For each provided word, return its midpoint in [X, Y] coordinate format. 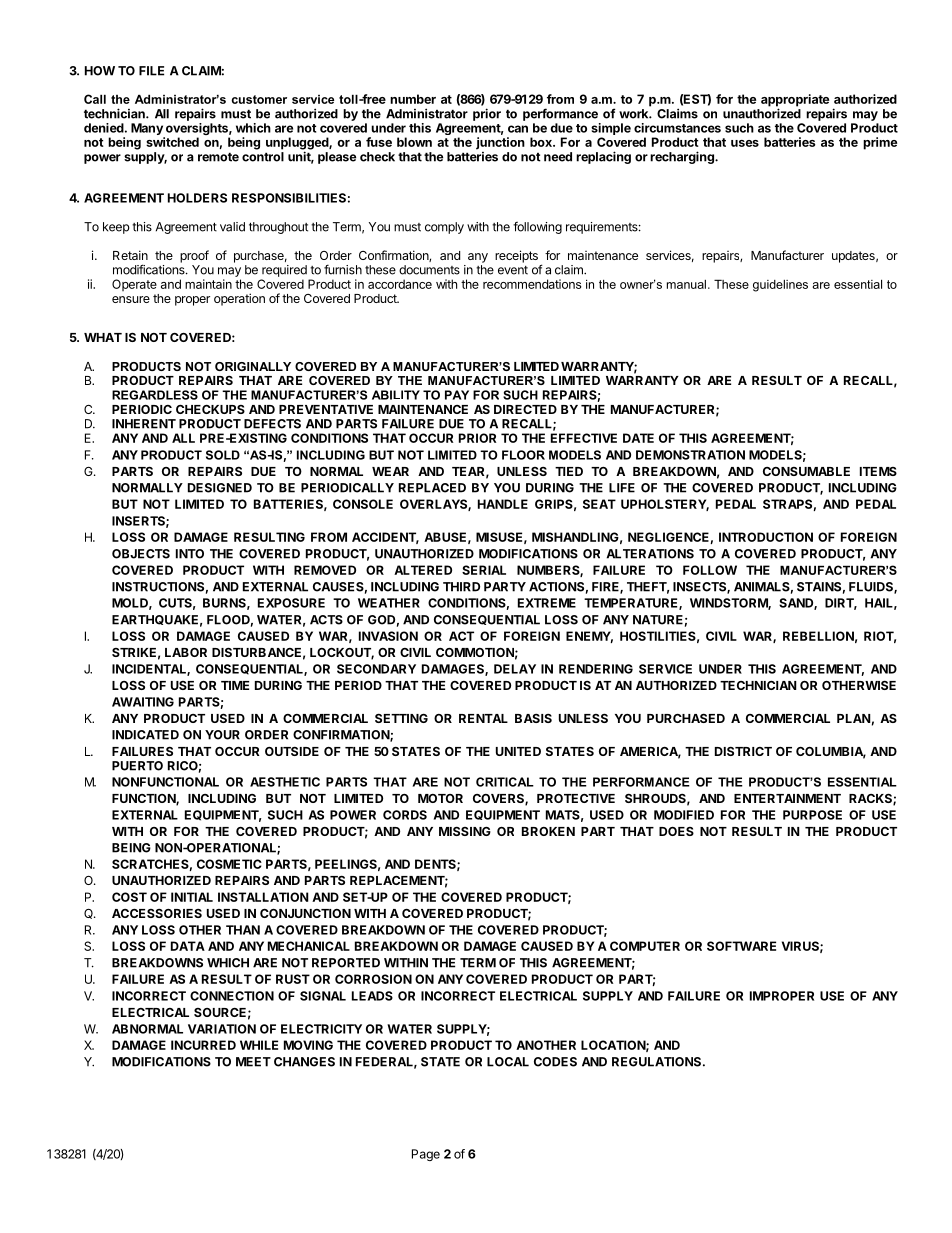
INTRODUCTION [766, 537]
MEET [253, 1062]
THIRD [461, 587]
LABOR [186, 652]
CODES [555, 1062]
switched [172, 142]
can [518, 129]
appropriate [795, 101]
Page [426, 1155]
